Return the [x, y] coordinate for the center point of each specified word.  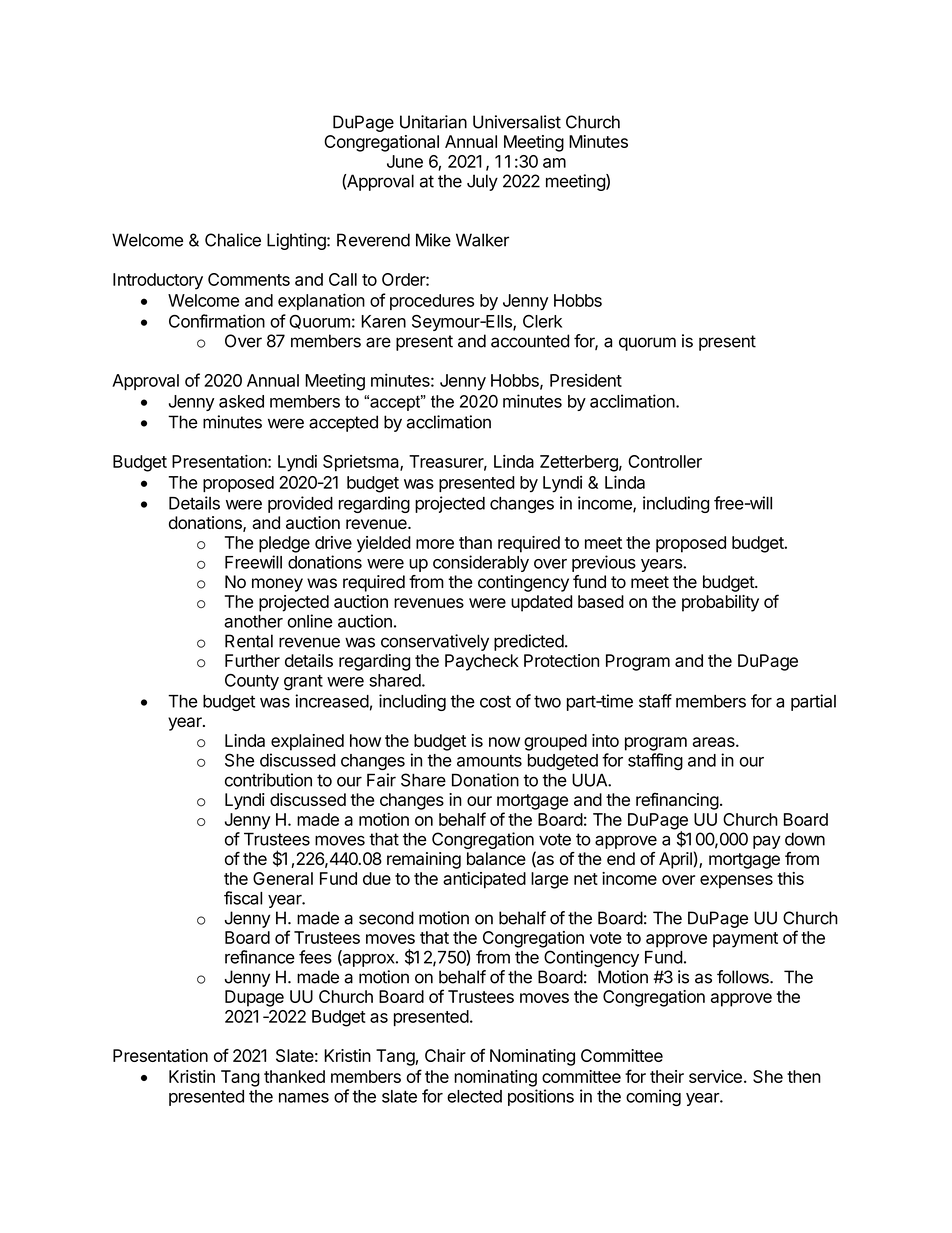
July [482, 182]
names [304, 1098]
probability [720, 603]
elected [474, 1096]
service [715, 1076]
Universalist [517, 122]
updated [541, 603]
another [253, 621]
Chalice [233, 240]
